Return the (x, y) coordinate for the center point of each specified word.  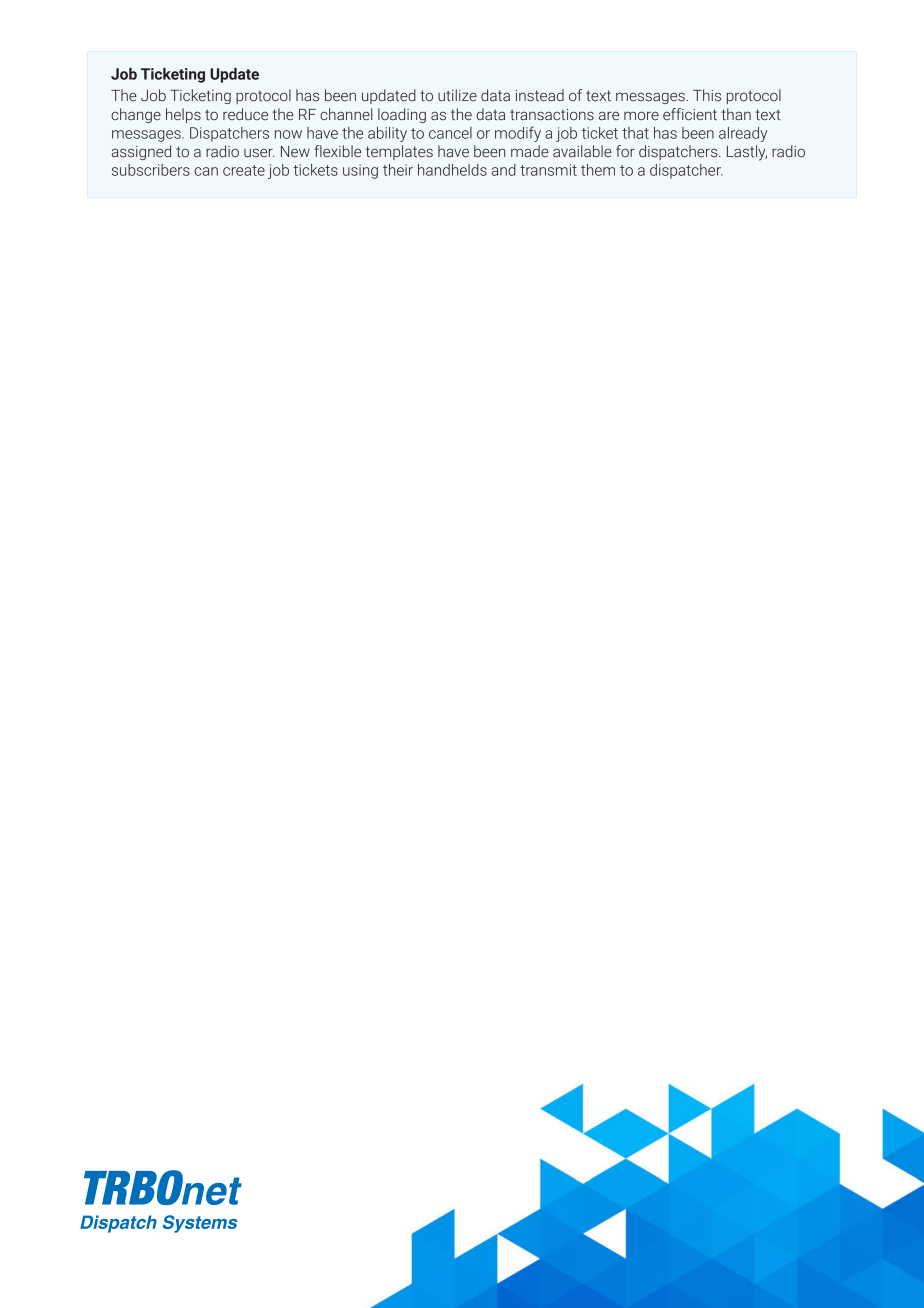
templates (399, 152)
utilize (457, 95)
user (259, 153)
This (707, 95)
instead (540, 95)
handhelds (452, 170)
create (244, 170)
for (625, 151)
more (641, 116)
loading (402, 115)
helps (183, 115)
